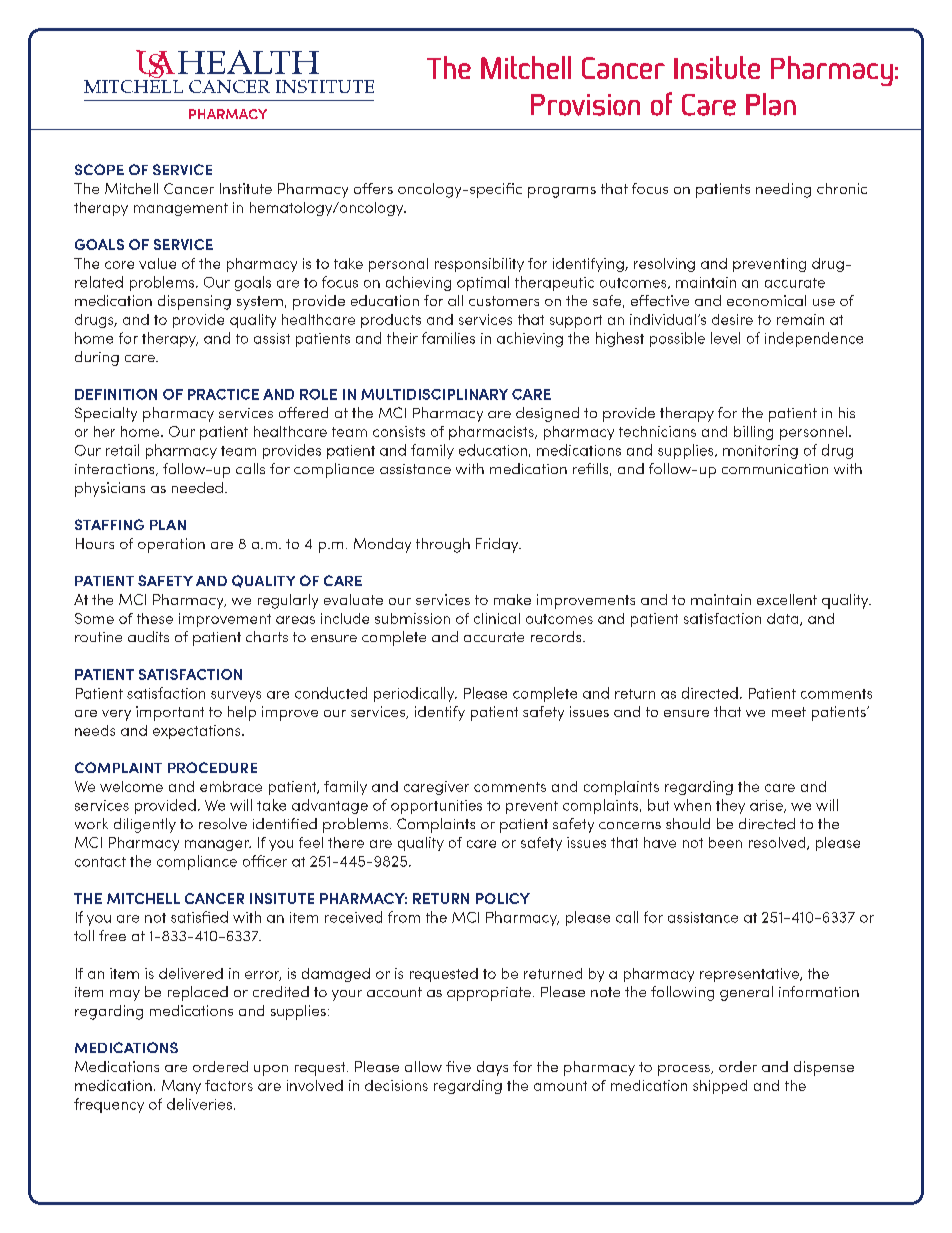 This image has height=1233, width=952. Describe the element at coordinates (720, 1087) in the image. I see `shipped` at that location.
